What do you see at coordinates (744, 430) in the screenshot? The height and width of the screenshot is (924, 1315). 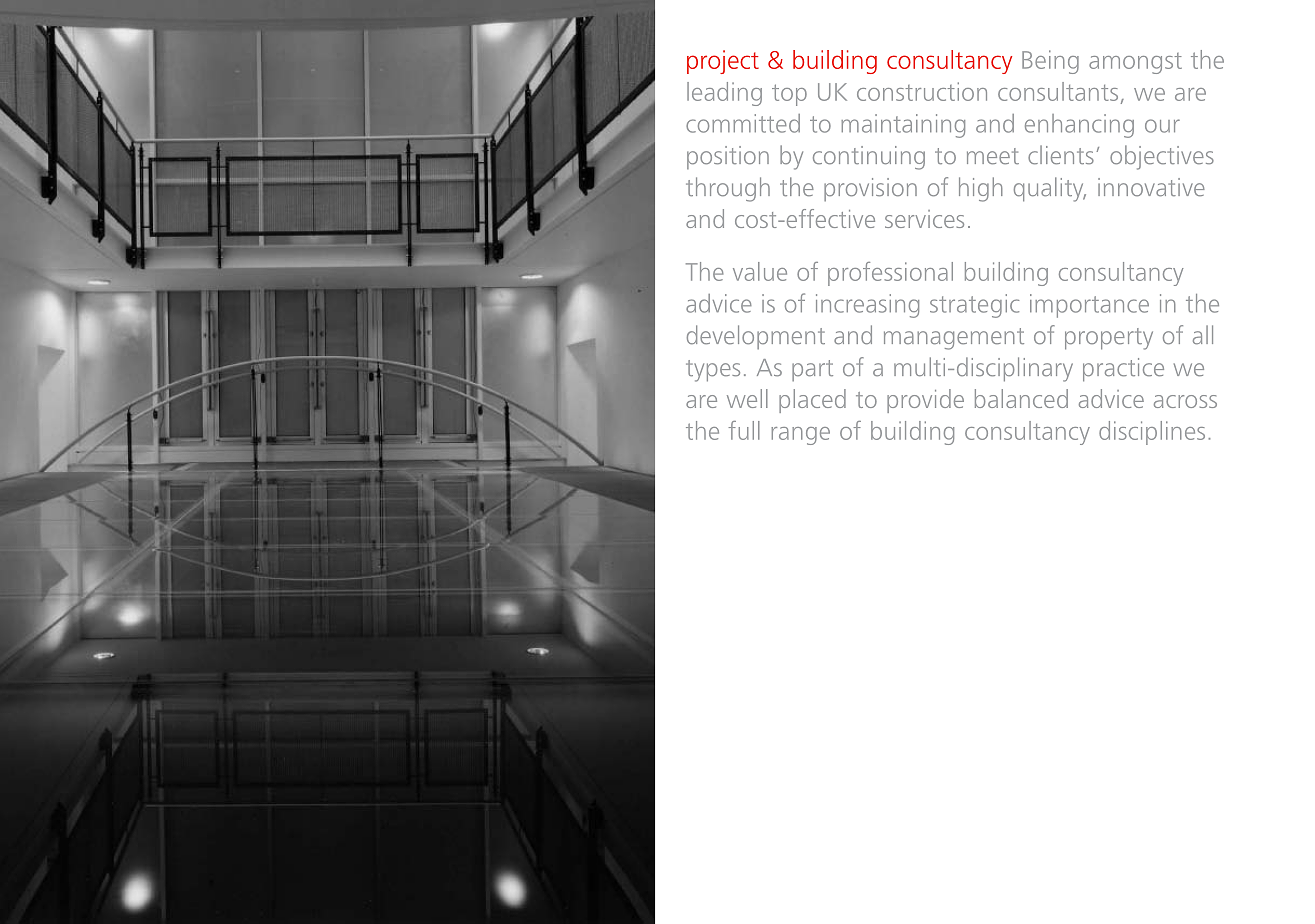 I see `full` at bounding box center [744, 430].
